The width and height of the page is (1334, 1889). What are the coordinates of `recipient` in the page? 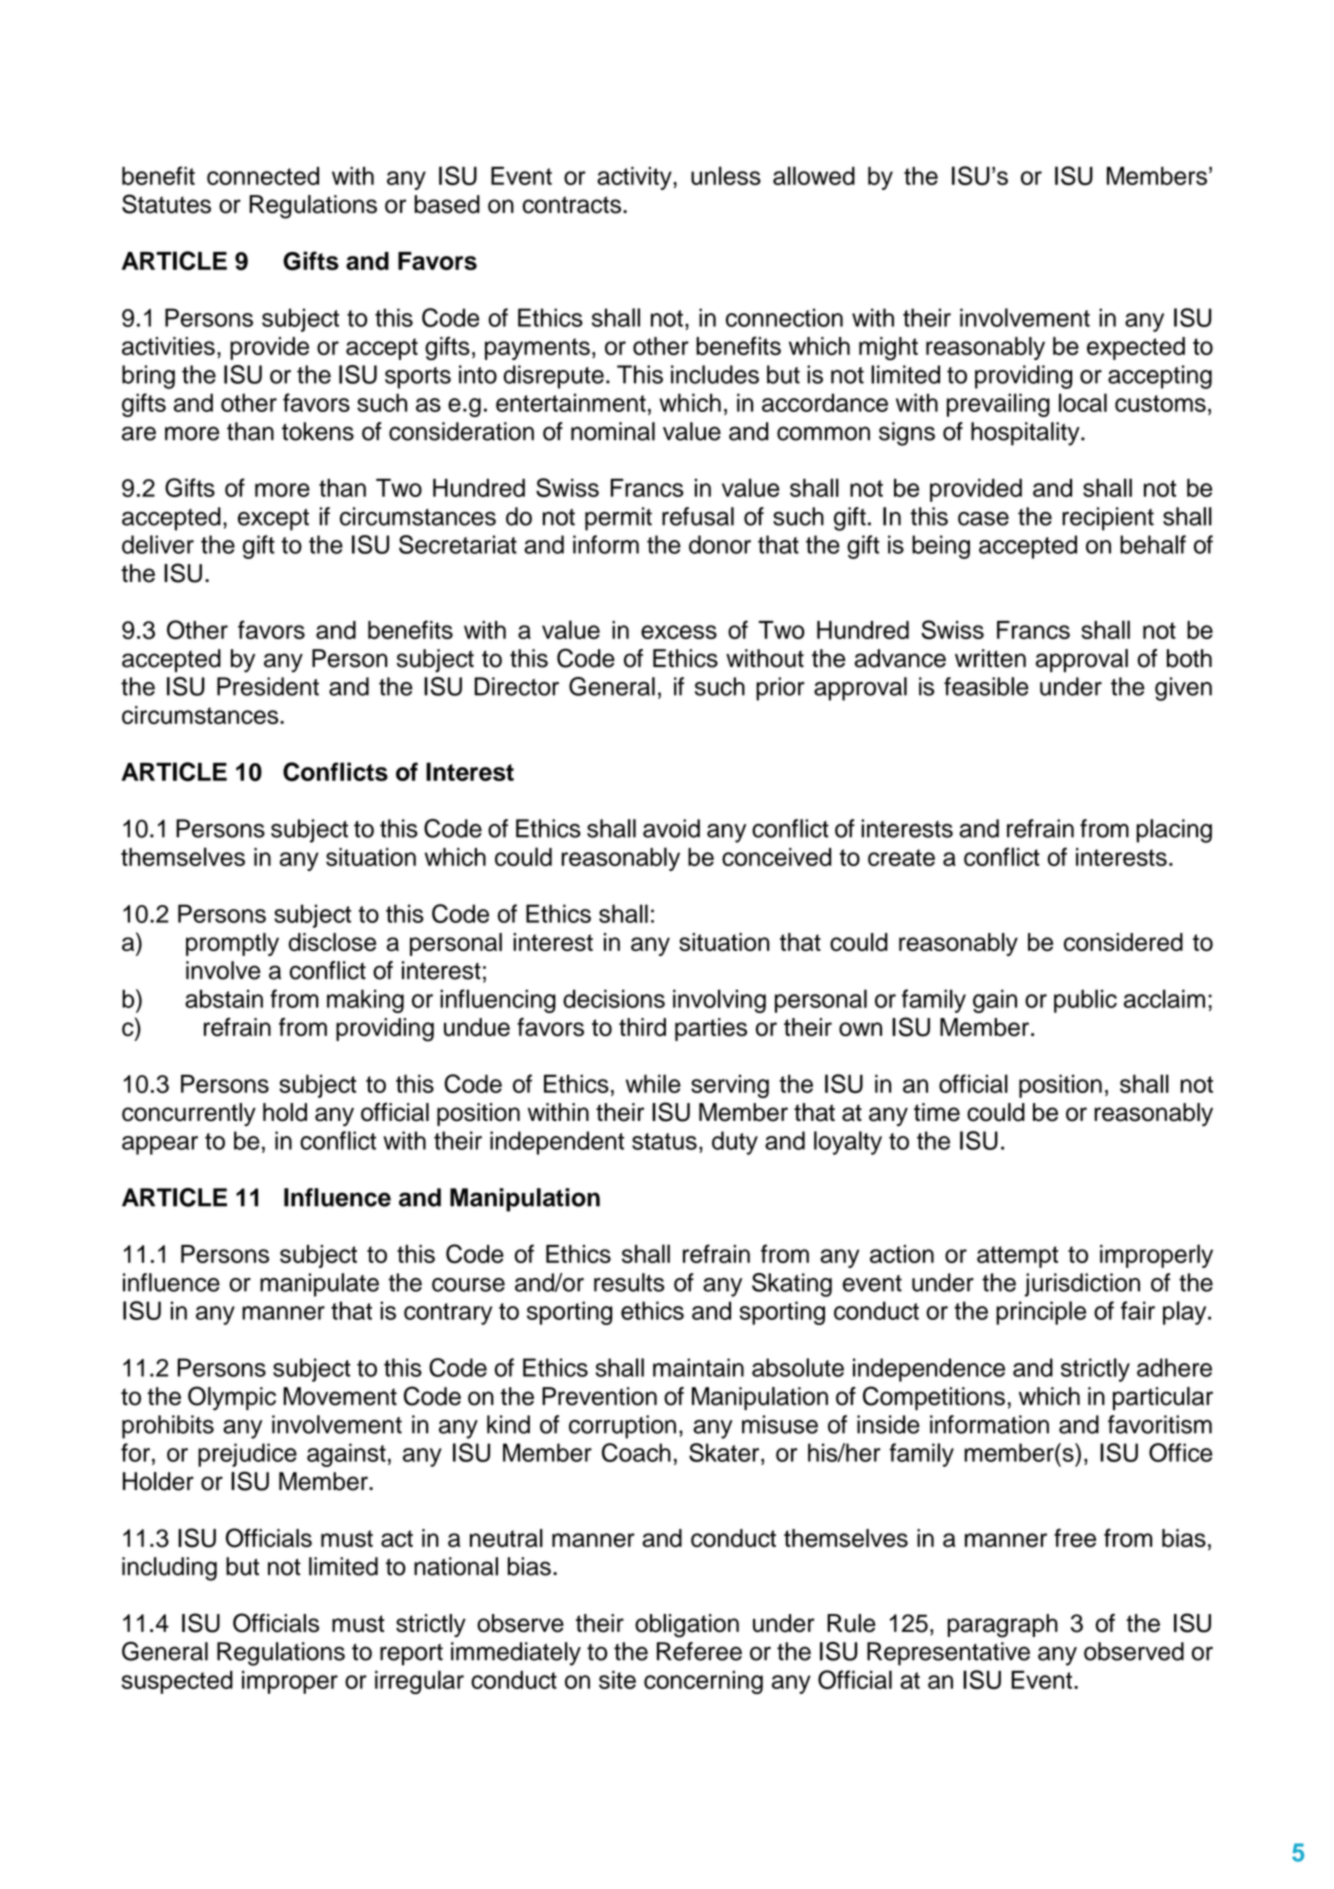 It's located at (1108, 519).
